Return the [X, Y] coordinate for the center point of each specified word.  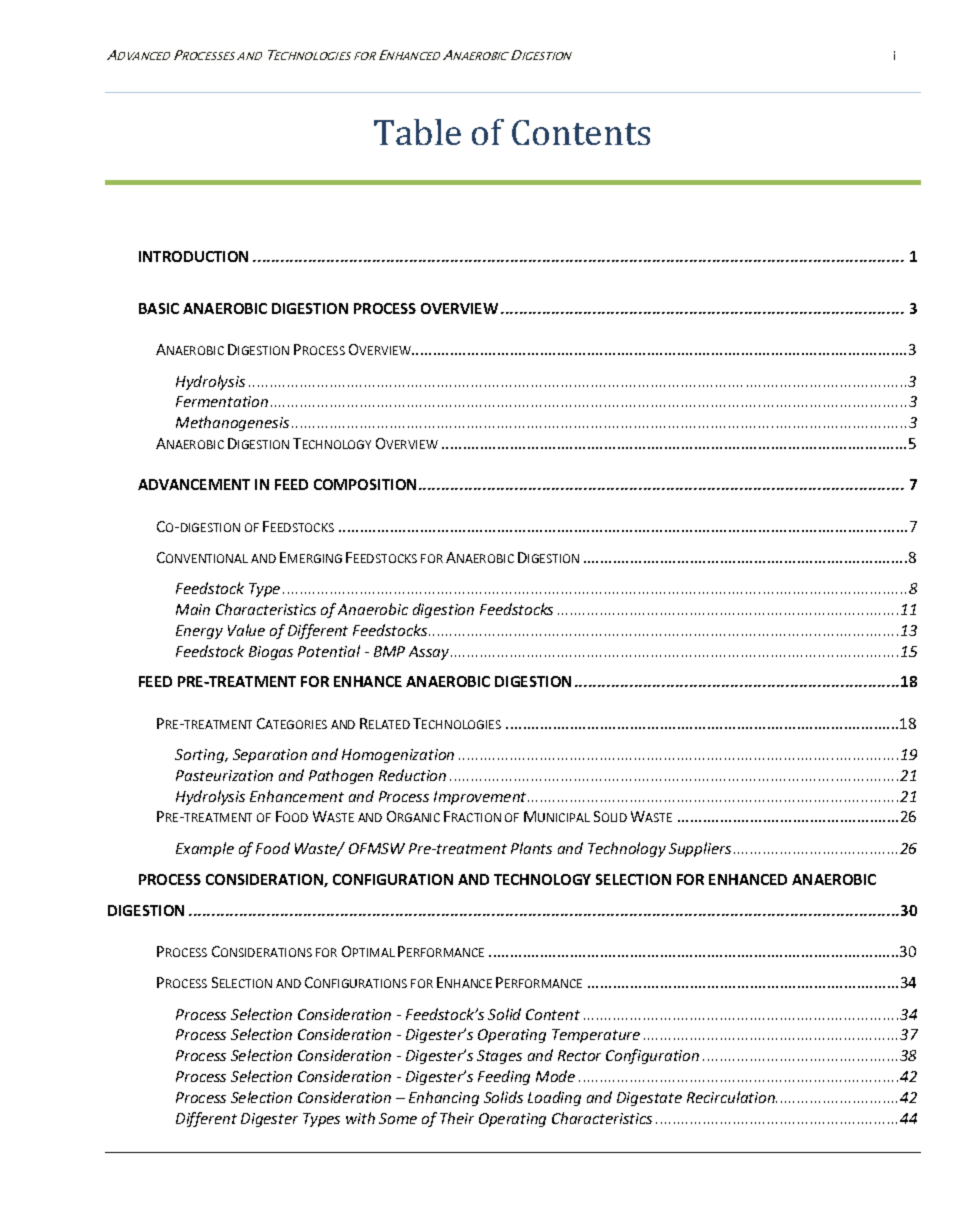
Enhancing [444, 1098]
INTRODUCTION [193, 256]
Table [417, 132]
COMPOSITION [365, 484]
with [360, 1118]
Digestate [649, 1099]
